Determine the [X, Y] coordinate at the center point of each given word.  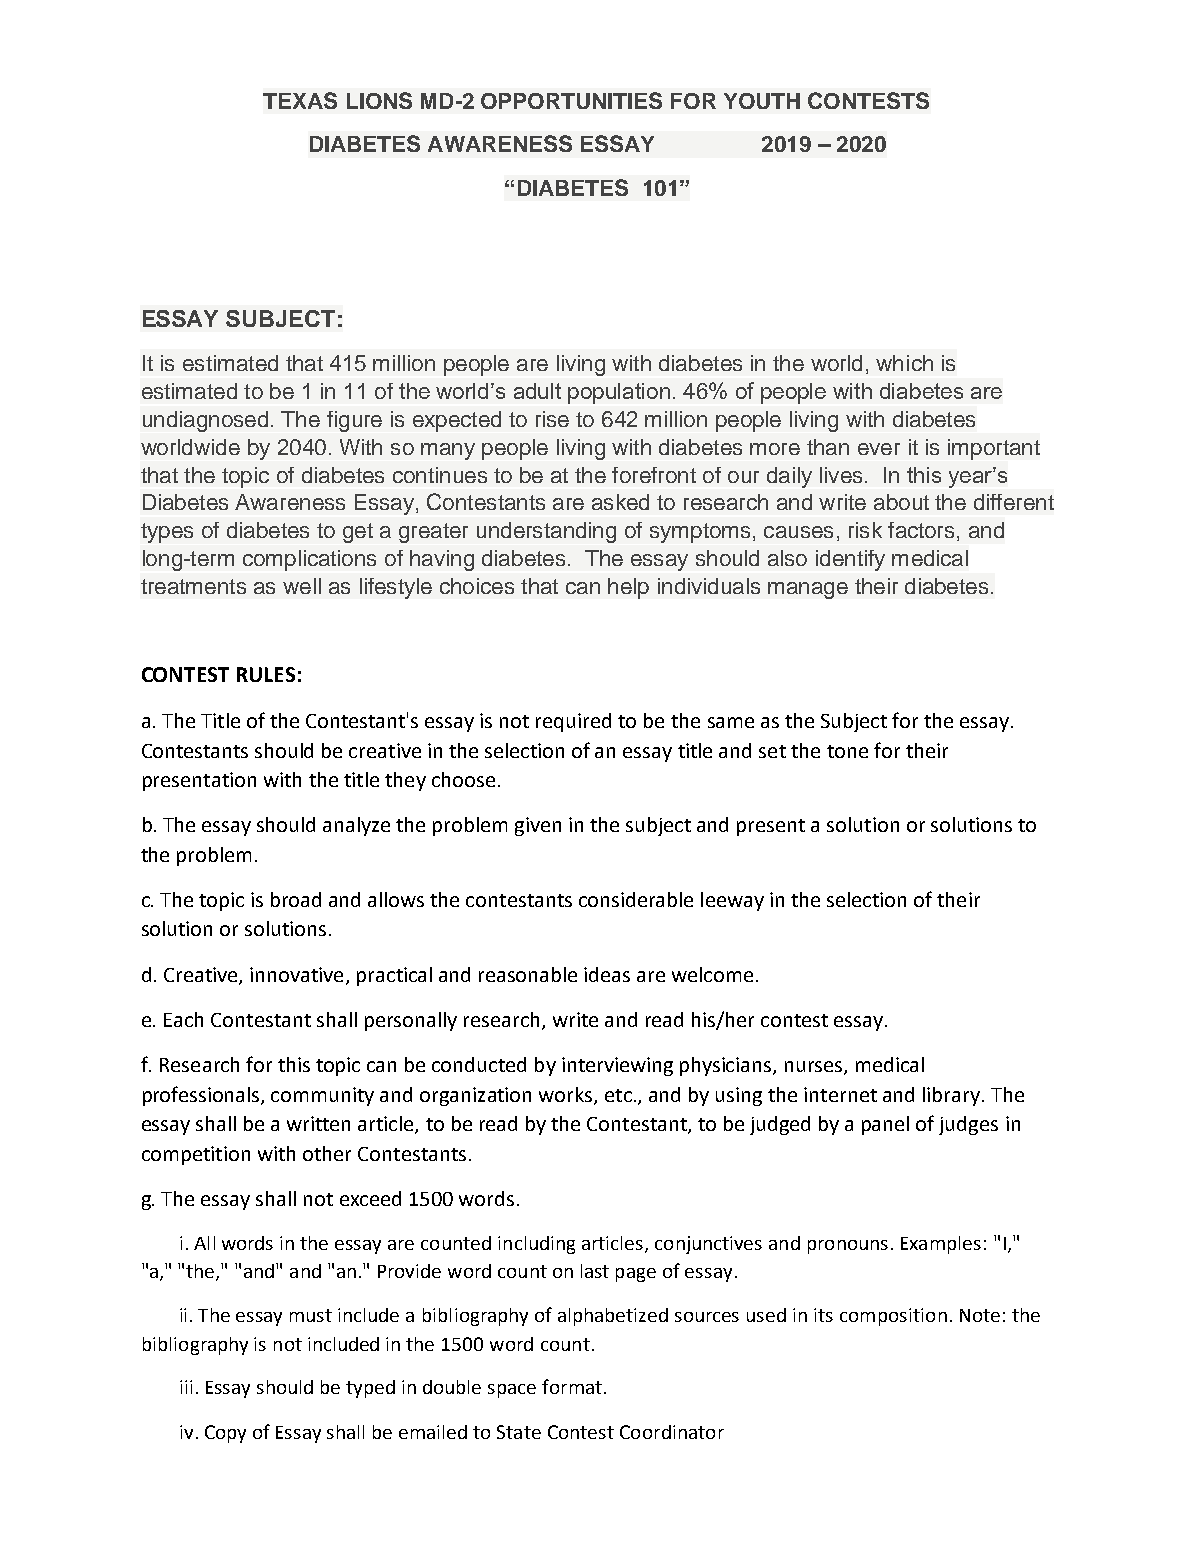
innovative [296, 974]
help [628, 588]
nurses [815, 1068]
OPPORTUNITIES [571, 100]
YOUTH [762, 101]
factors [921, 530]
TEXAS [300, 100]
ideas [607, 974]
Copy [225, 1434]
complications [309, 560]
